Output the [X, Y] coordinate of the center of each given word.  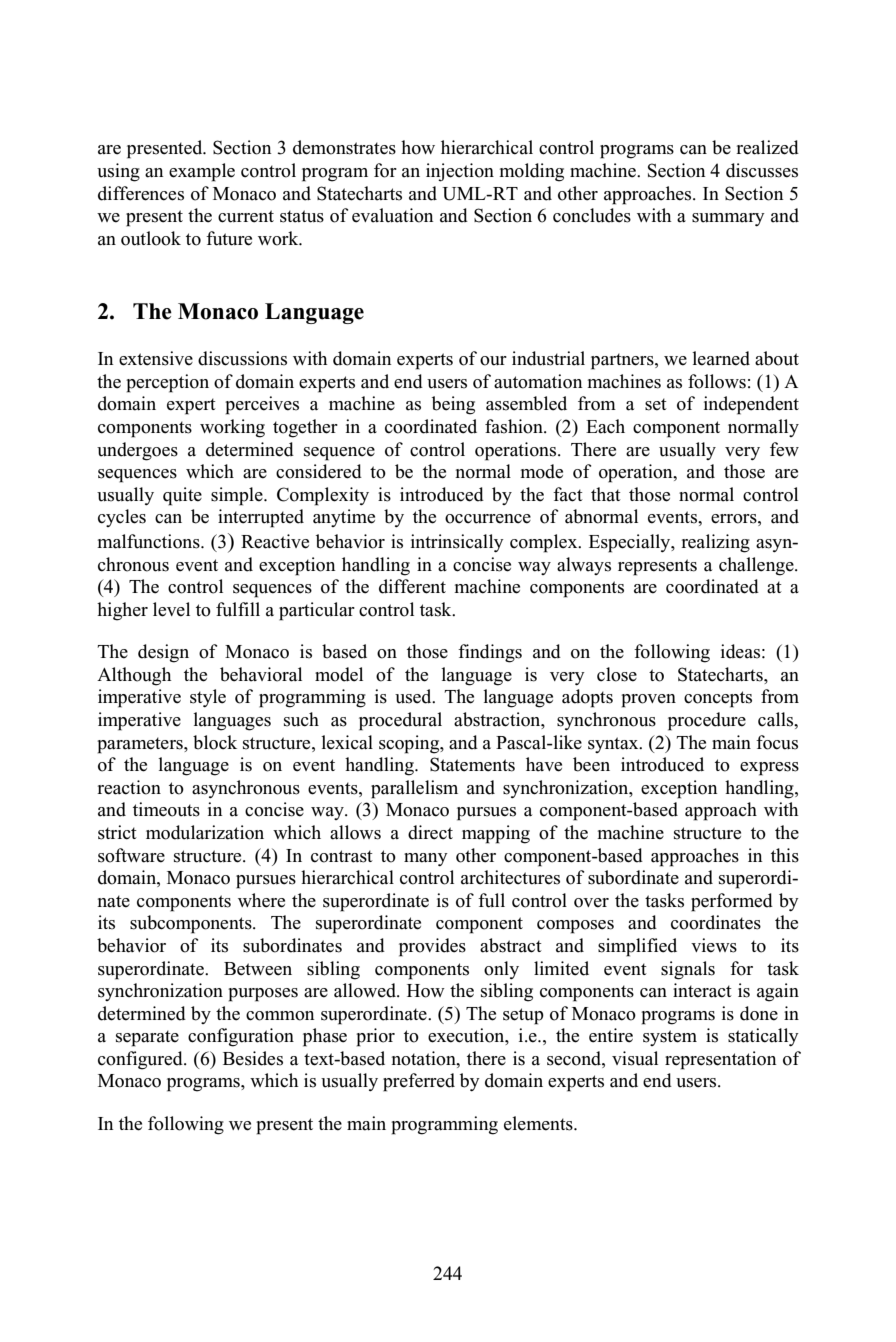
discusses [762, 170]
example [202, 172]
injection [460, 172]
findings [490, 653]
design [163, 653]
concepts [718, 699]
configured [141, 1060]
